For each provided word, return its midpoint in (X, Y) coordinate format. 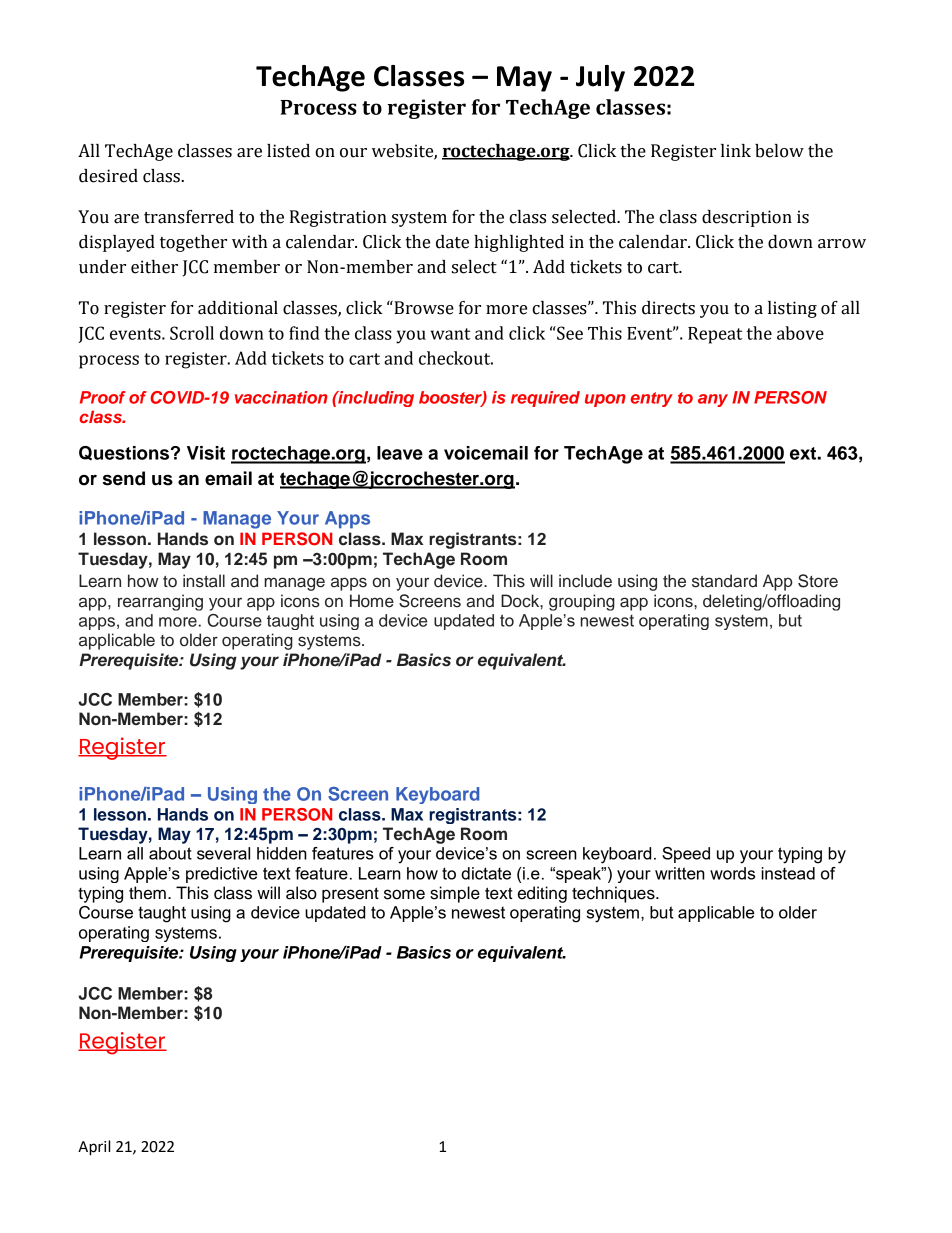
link (736, 150)
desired (108, 176)
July (600, 78)
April (94, 1148)
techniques (614, 894)
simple (455, 894)
